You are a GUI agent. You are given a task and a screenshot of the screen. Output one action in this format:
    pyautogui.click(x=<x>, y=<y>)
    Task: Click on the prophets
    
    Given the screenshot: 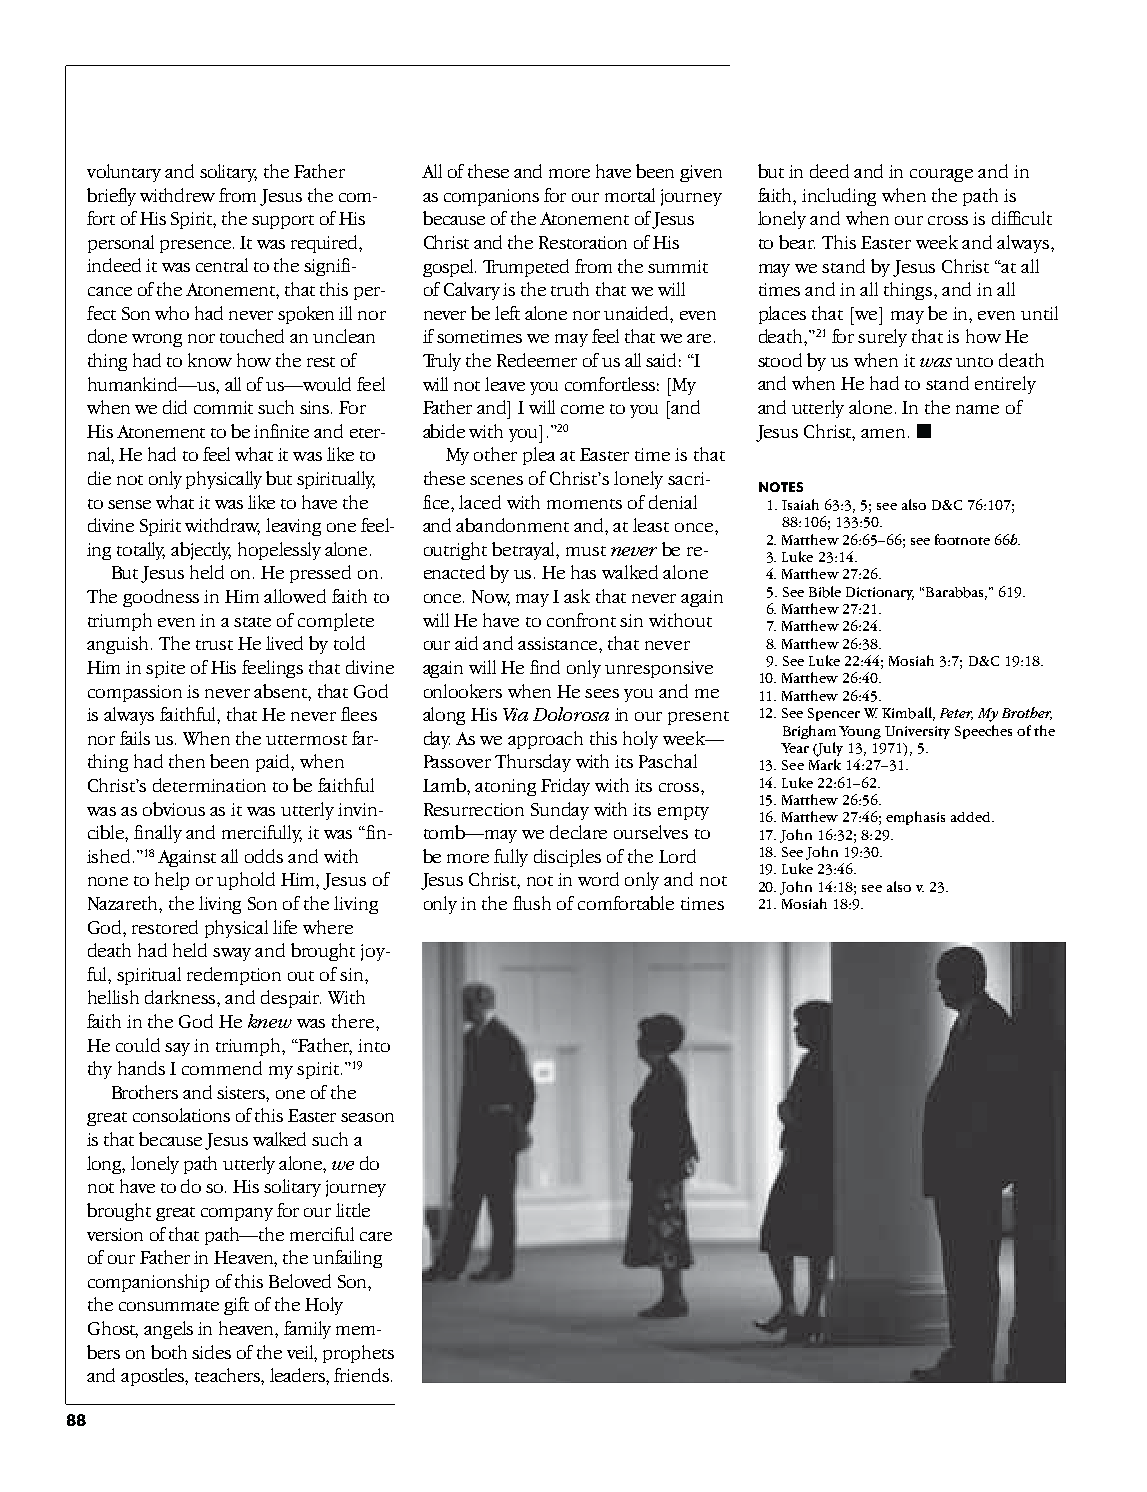 What is the action you would take?
    pyautogui.click(x=358, y=1354)
